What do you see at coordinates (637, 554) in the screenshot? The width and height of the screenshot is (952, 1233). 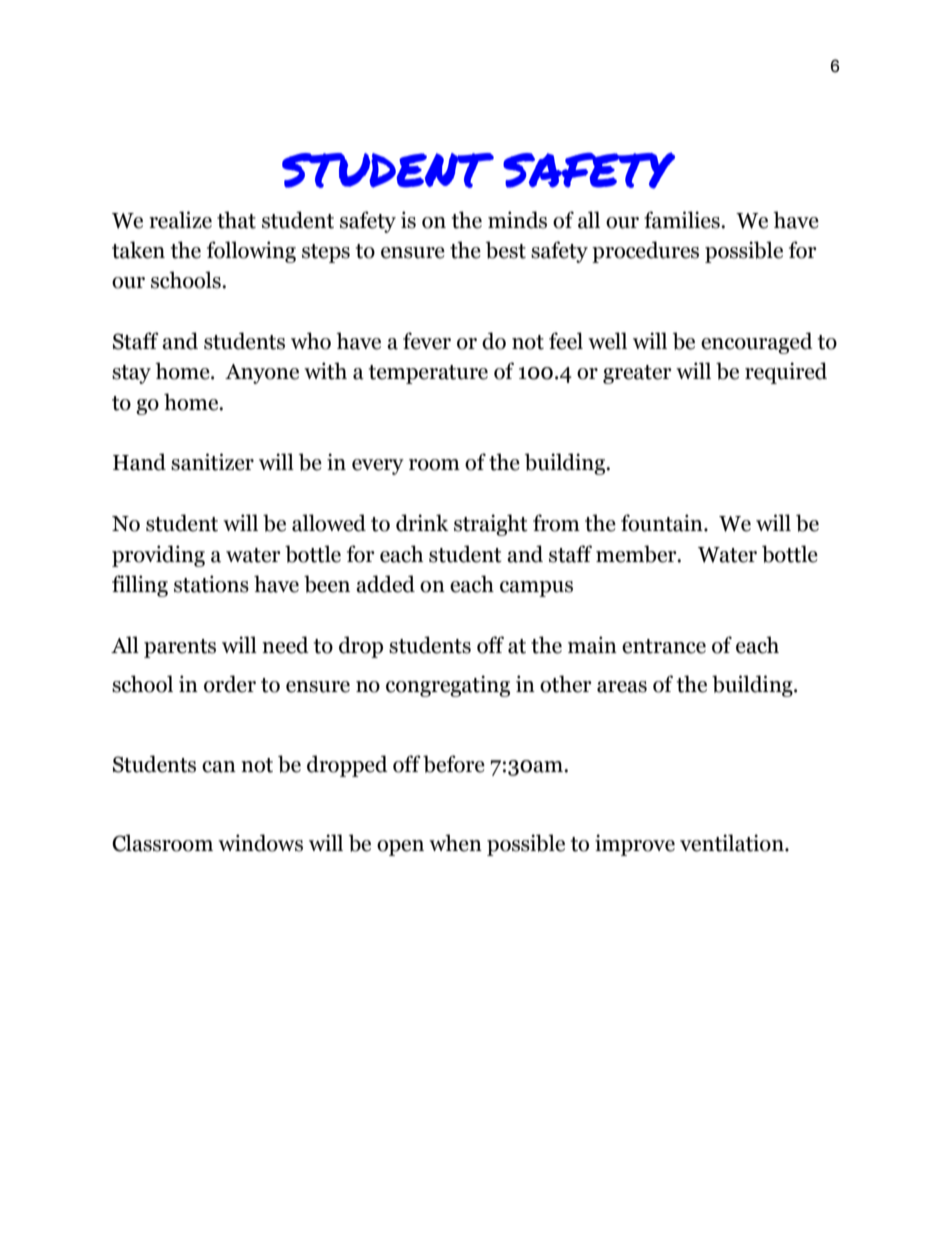 I see `member` at bounding box center [637, 554].
